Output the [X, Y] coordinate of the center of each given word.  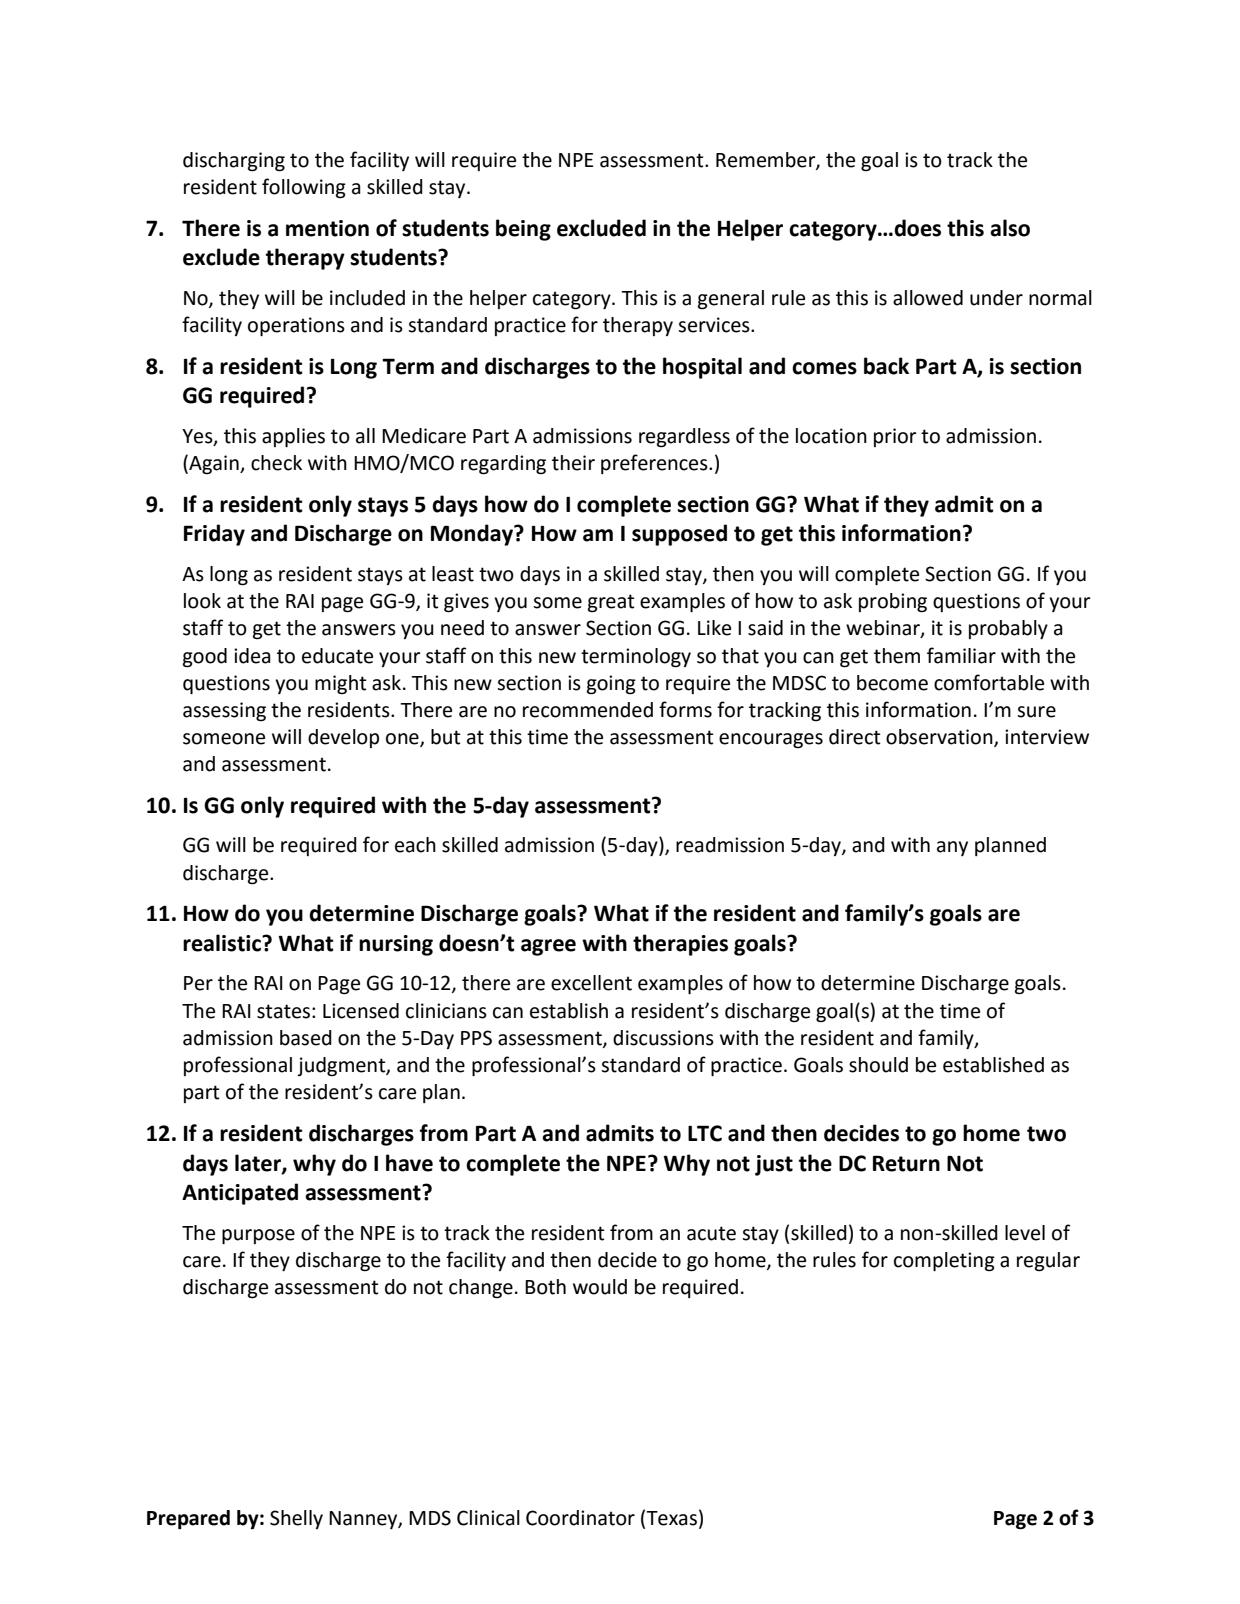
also [1010, 228]
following [304, 188]
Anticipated [240, 1194]
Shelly [296, 1519]
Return [906, 1163]
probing [893, 603]
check [276, 463]
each [415, 845]
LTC [705, 1133]
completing [944, 1262]
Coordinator [580, 1518]
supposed [679, 535]
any [952, 848]
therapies [680, 945]
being [523, 230]
